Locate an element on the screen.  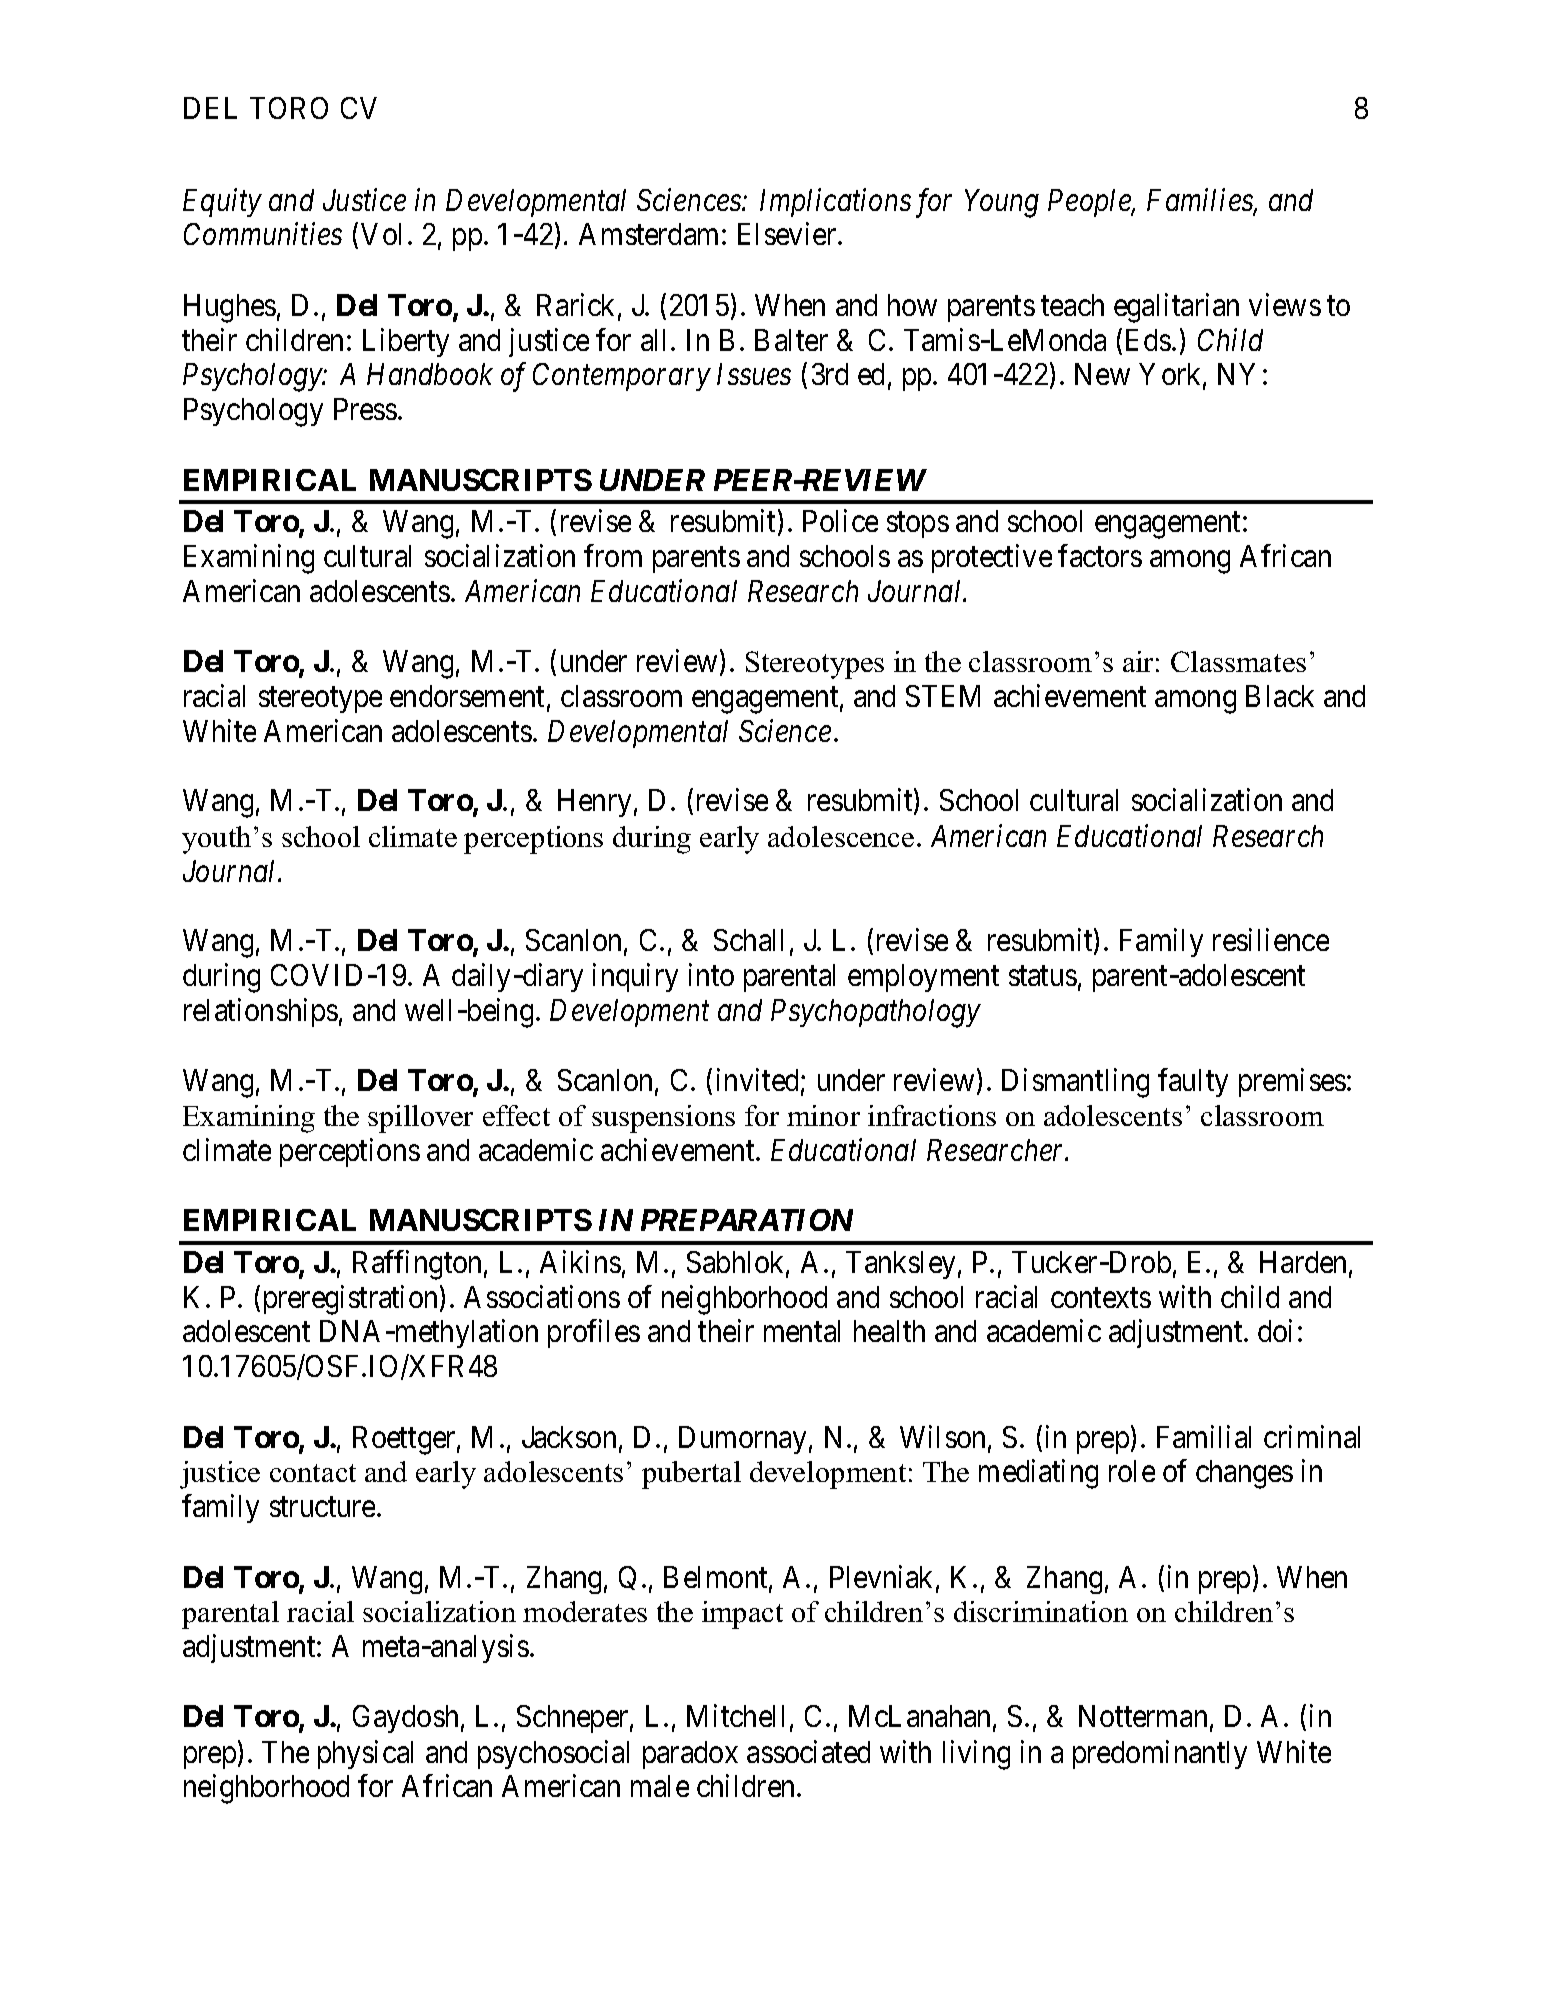
egalitarian is located at coordinates (1176, 308).
